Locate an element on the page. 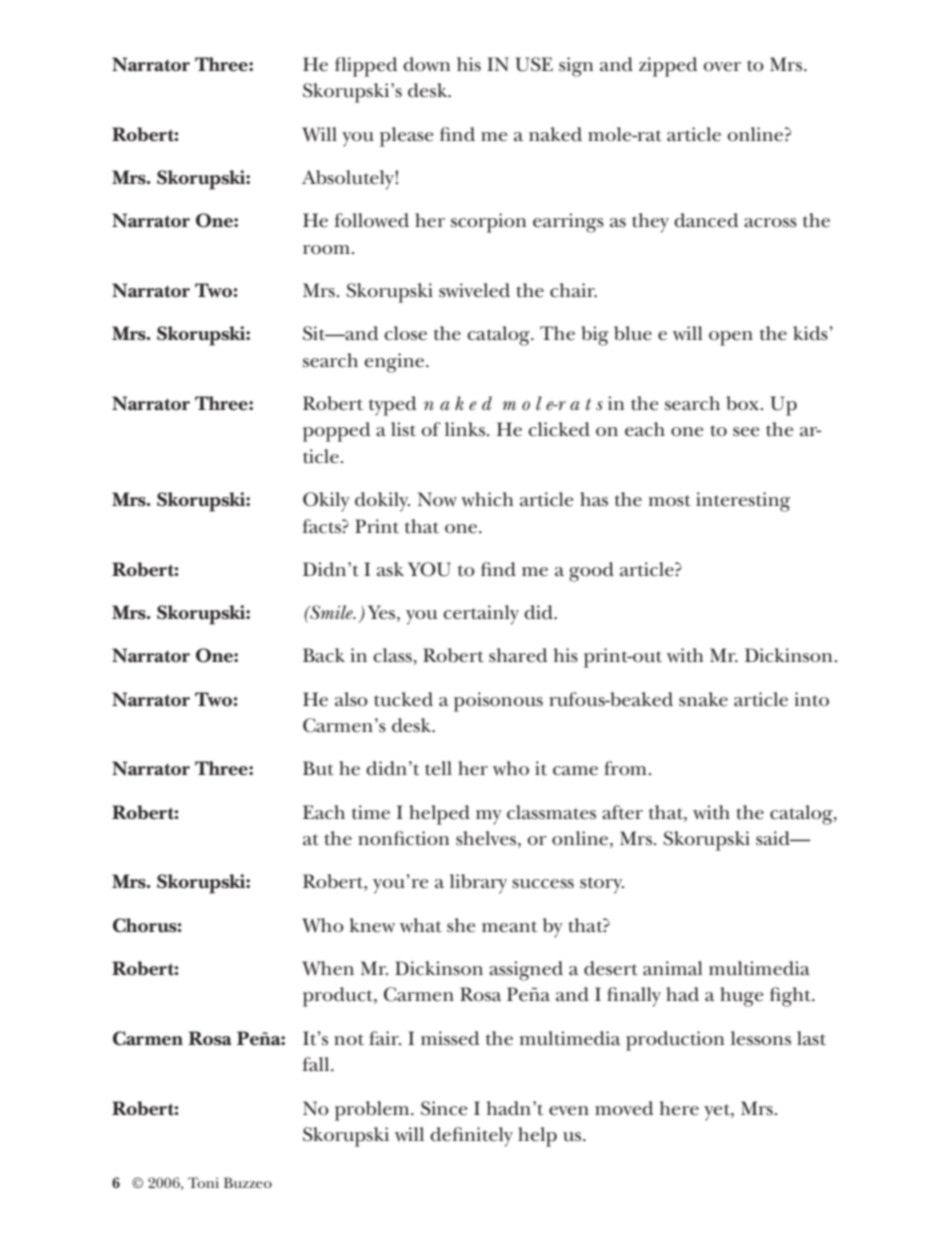 The height and width of the image is (1233, 952). poisonous is located at coordinates (498, 702).
